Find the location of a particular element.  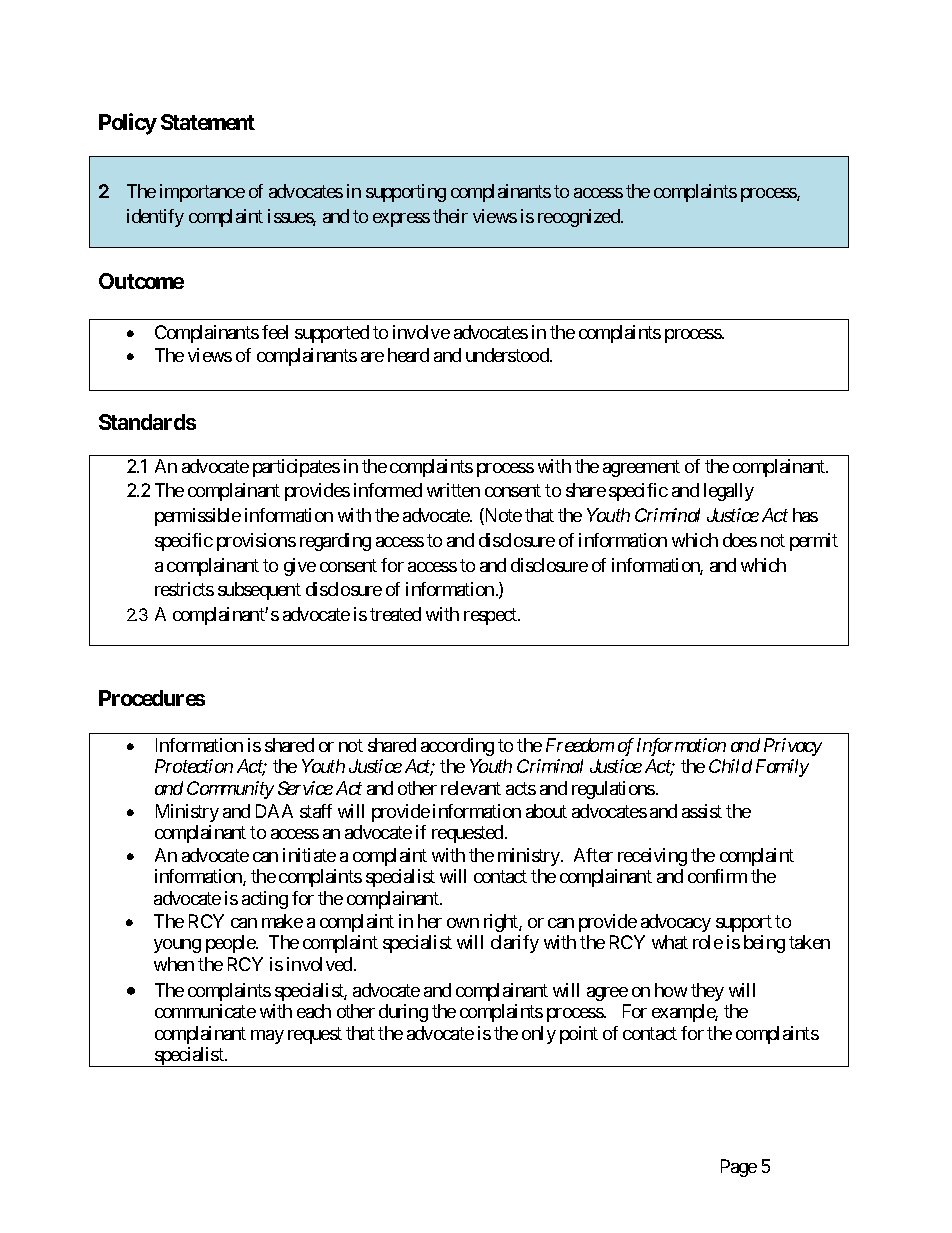

Statement is located at coordinates (208, 122).
